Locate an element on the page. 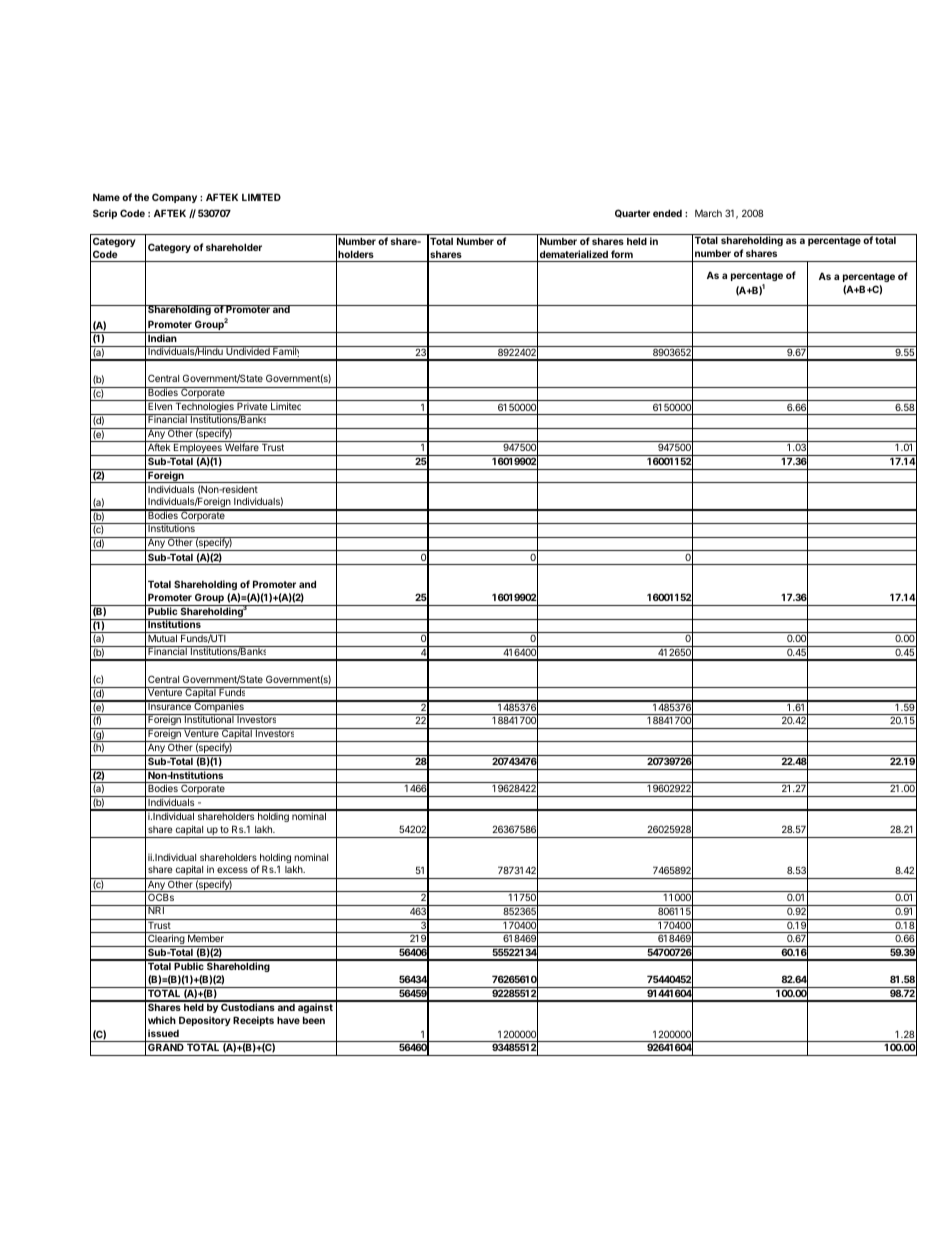 Image resolution: width=952 pixels, height=1233 pixels. been is located at coordinates (314, 1020).
